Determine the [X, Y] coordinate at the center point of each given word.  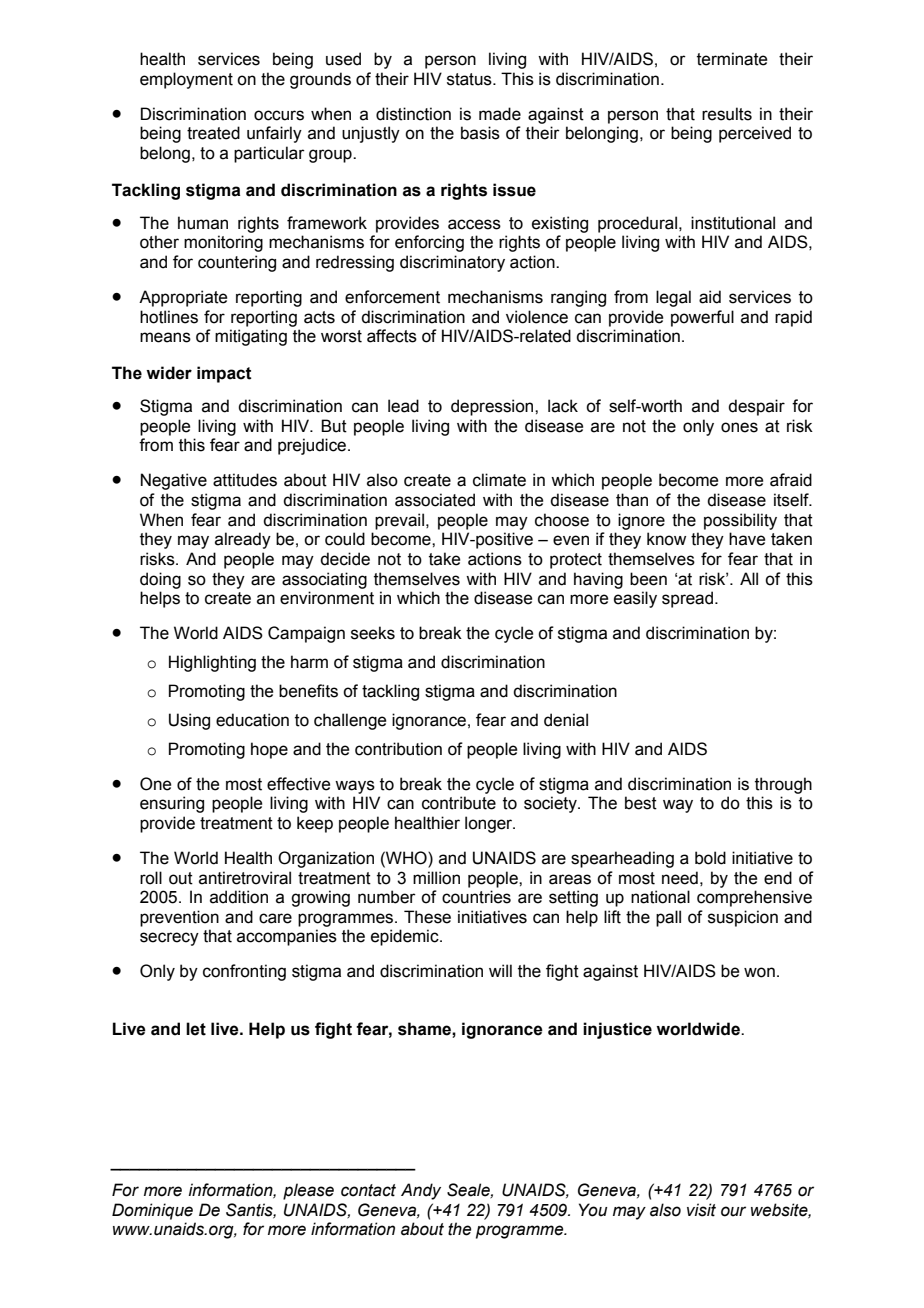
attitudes [245, 480]
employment [186, 80]
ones [739, 427]
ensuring [172, 804]
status [470, 79]
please [308, 1191]
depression [493, 407]
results [727, 114]
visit [701, 1210]
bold [710, 858]
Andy [421, 1191]
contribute [459, 803]
